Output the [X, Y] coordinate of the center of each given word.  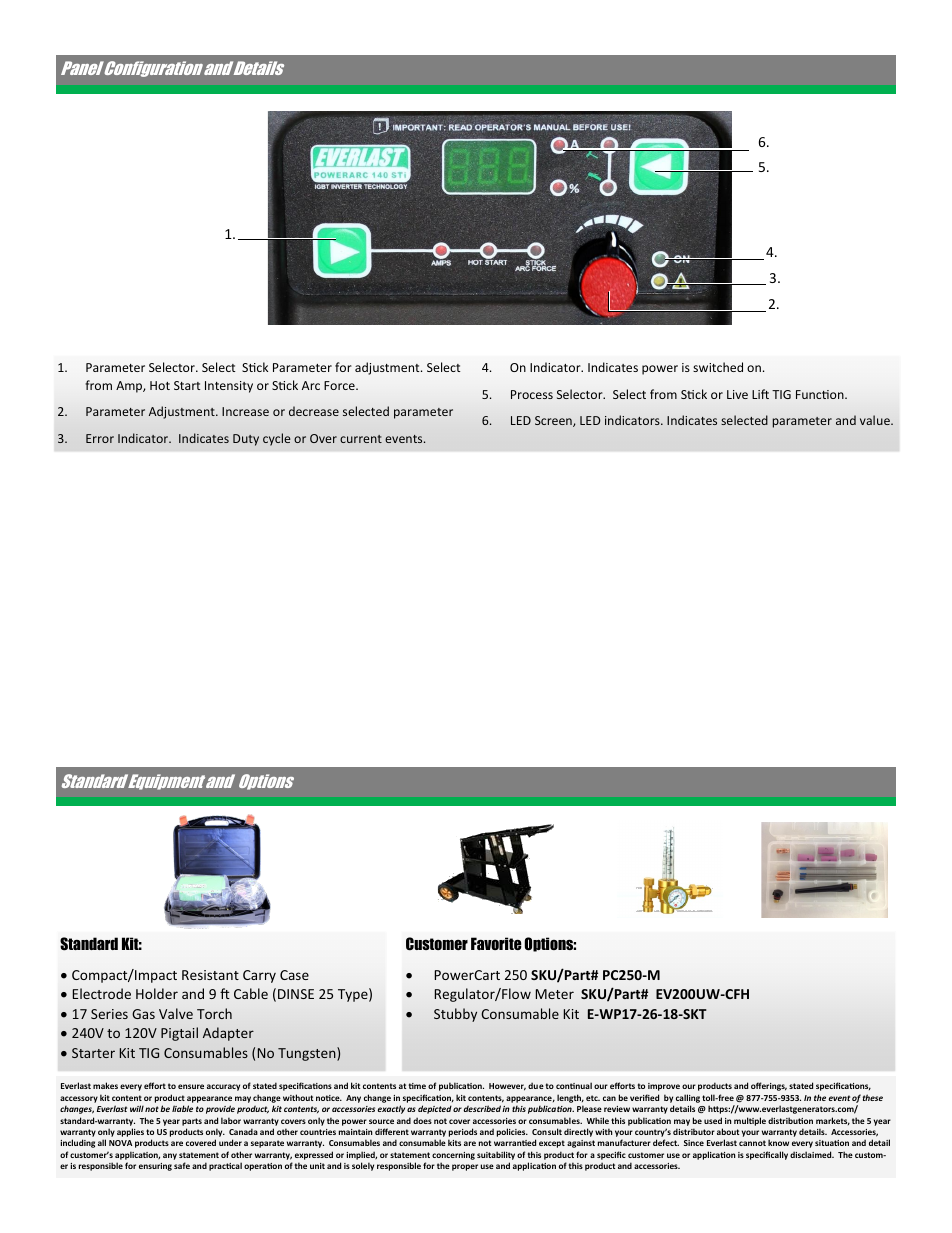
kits [454, 1142]
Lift [760, 394]
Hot [160, 385]
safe [182, 1165]
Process [532, 394]
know [778, 1142]
